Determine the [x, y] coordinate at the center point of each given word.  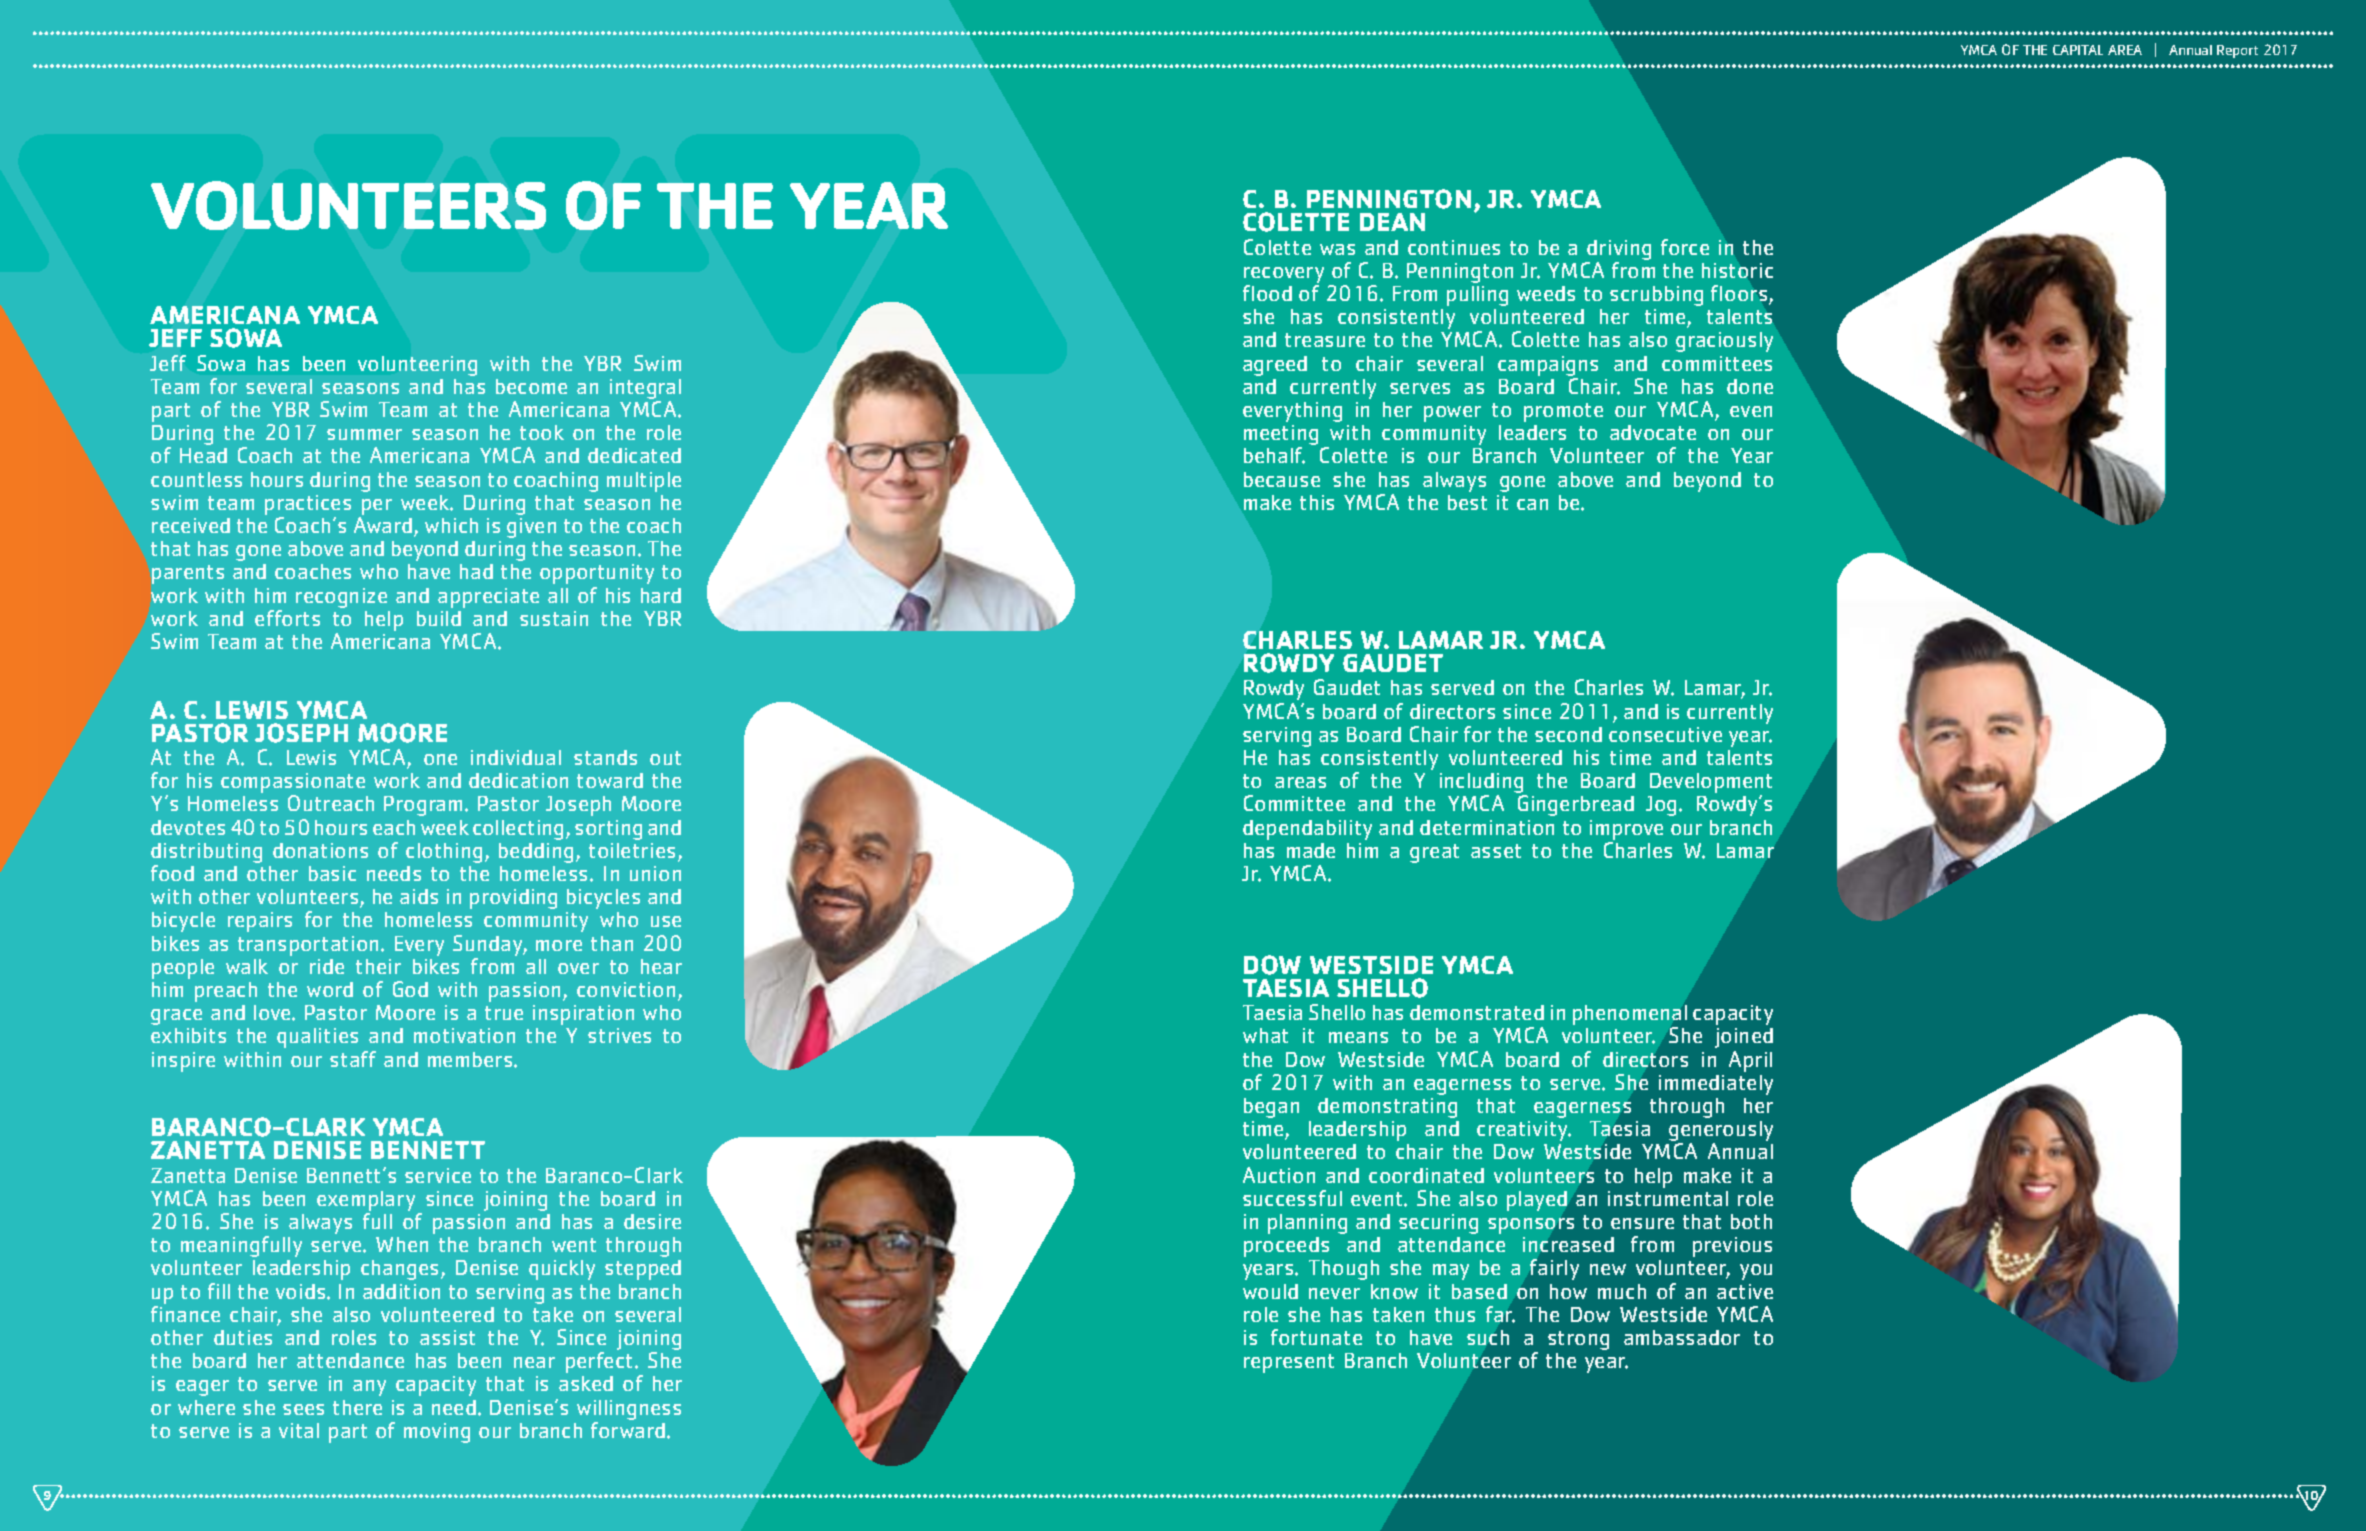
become [531, 386]
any [369, 1388]
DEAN [1392, 222]
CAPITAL [2078, 50]
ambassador [1682, 1337]
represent [1289, 1363]
